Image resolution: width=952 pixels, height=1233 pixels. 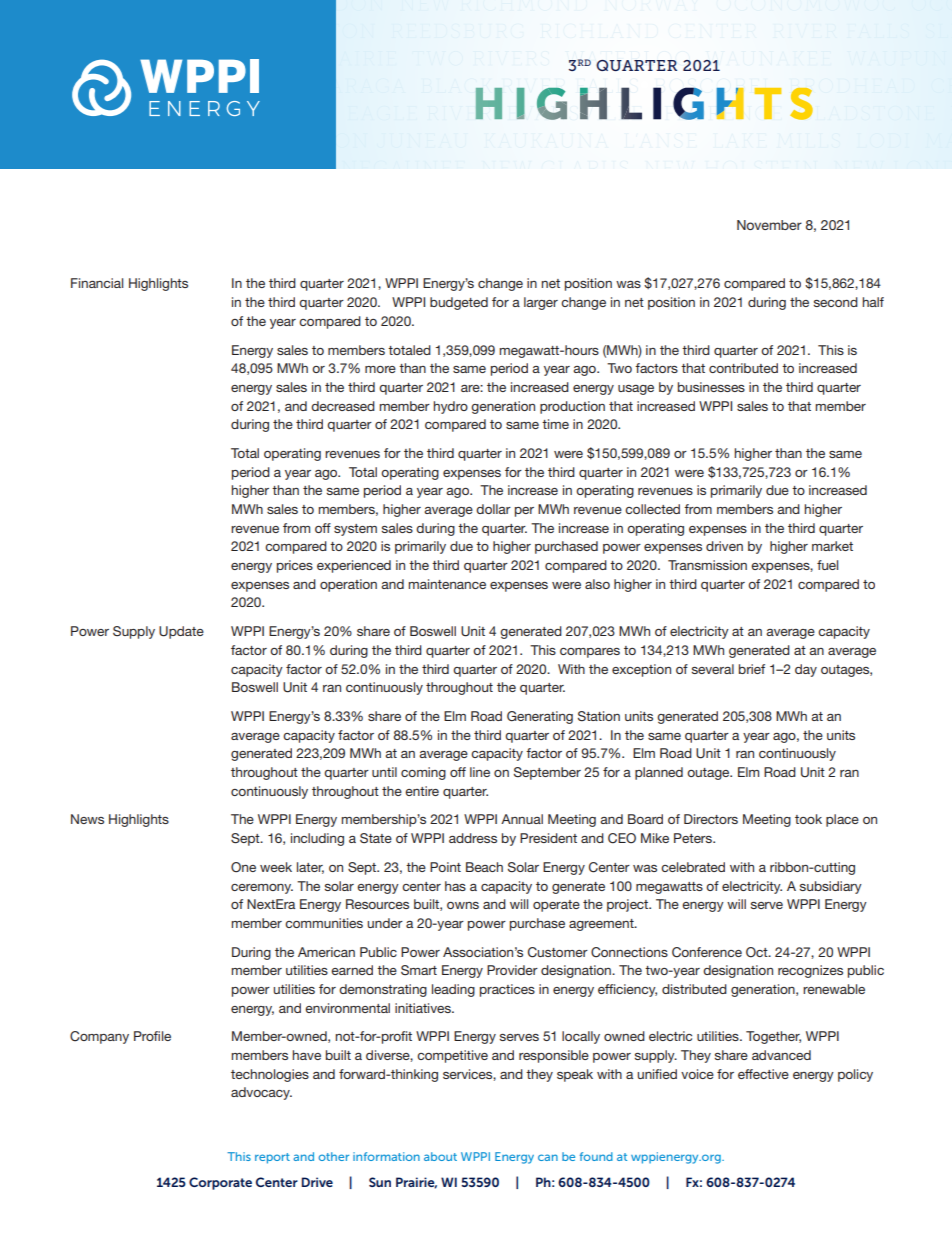 What do you see at coordinates (769, 225) in the screenshot?
I see `November` at bounding box center [769, 225].
